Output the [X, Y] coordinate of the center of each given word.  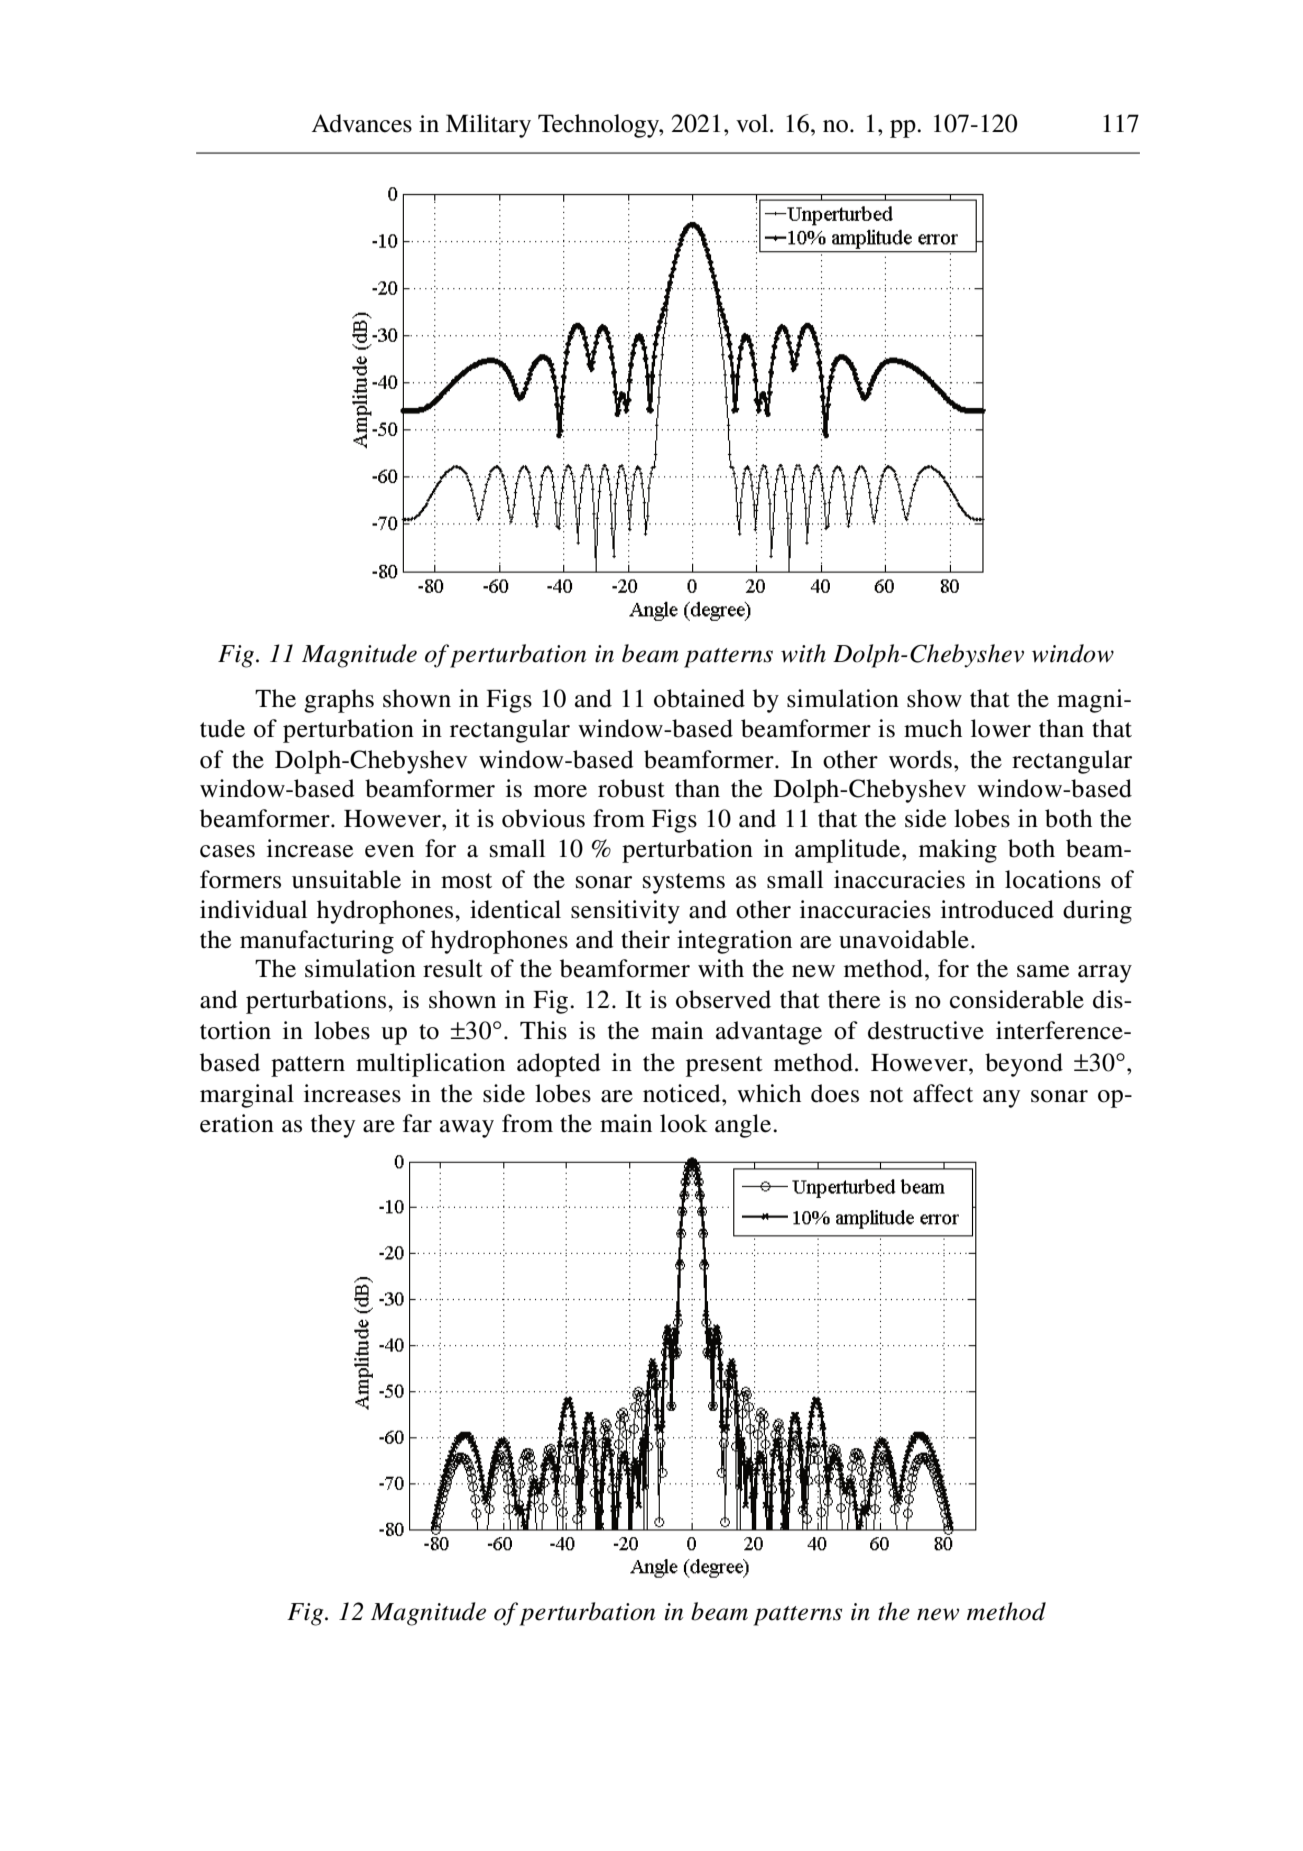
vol [753, 123]
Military [488, 126]
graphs [339, 701]
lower [1001, 728]
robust [631, 788]
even [389, 851]
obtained [699, 698]
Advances [361, 123]
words [920, 759]
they [333, 1126]
